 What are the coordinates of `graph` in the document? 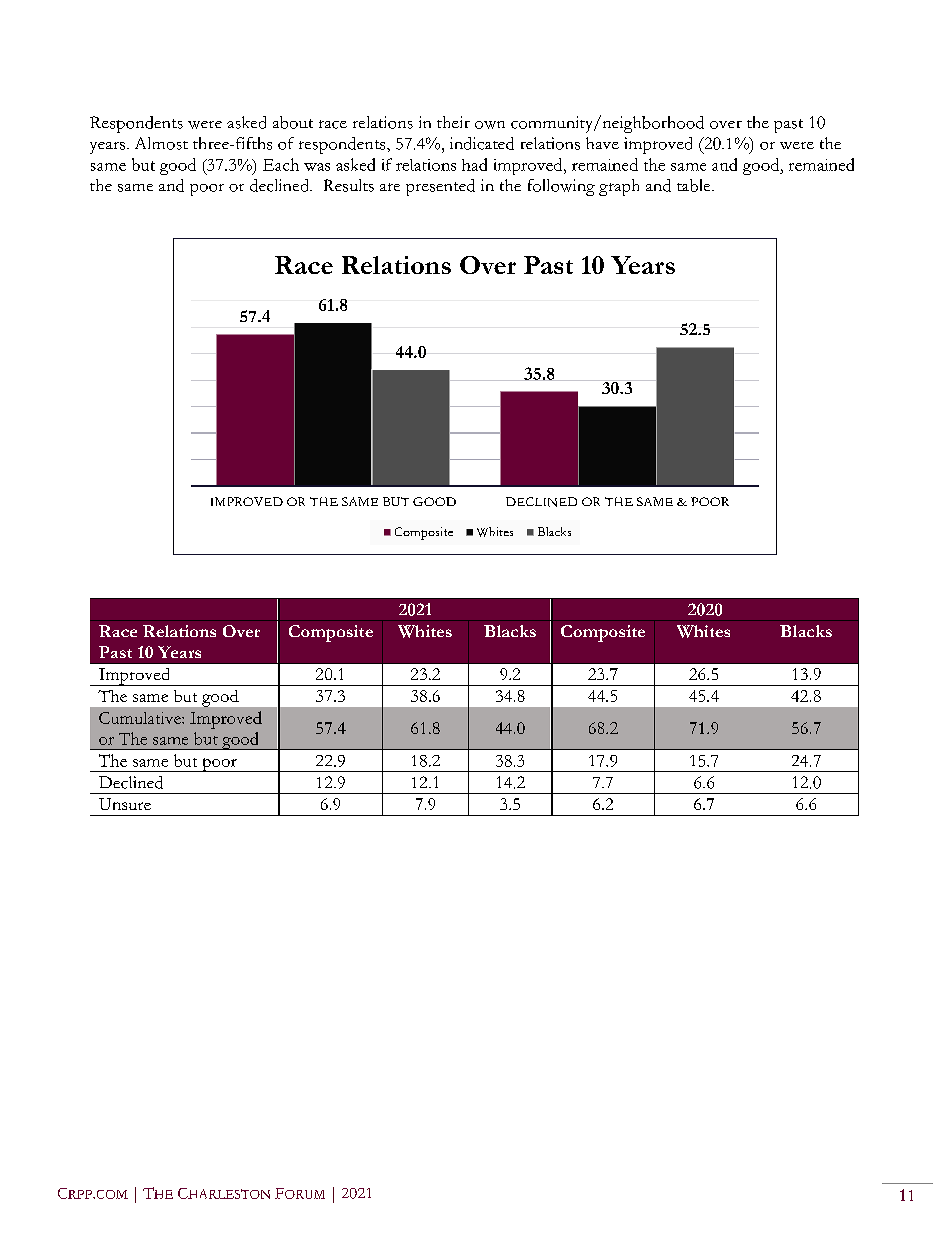 It's located at (619, 187).
